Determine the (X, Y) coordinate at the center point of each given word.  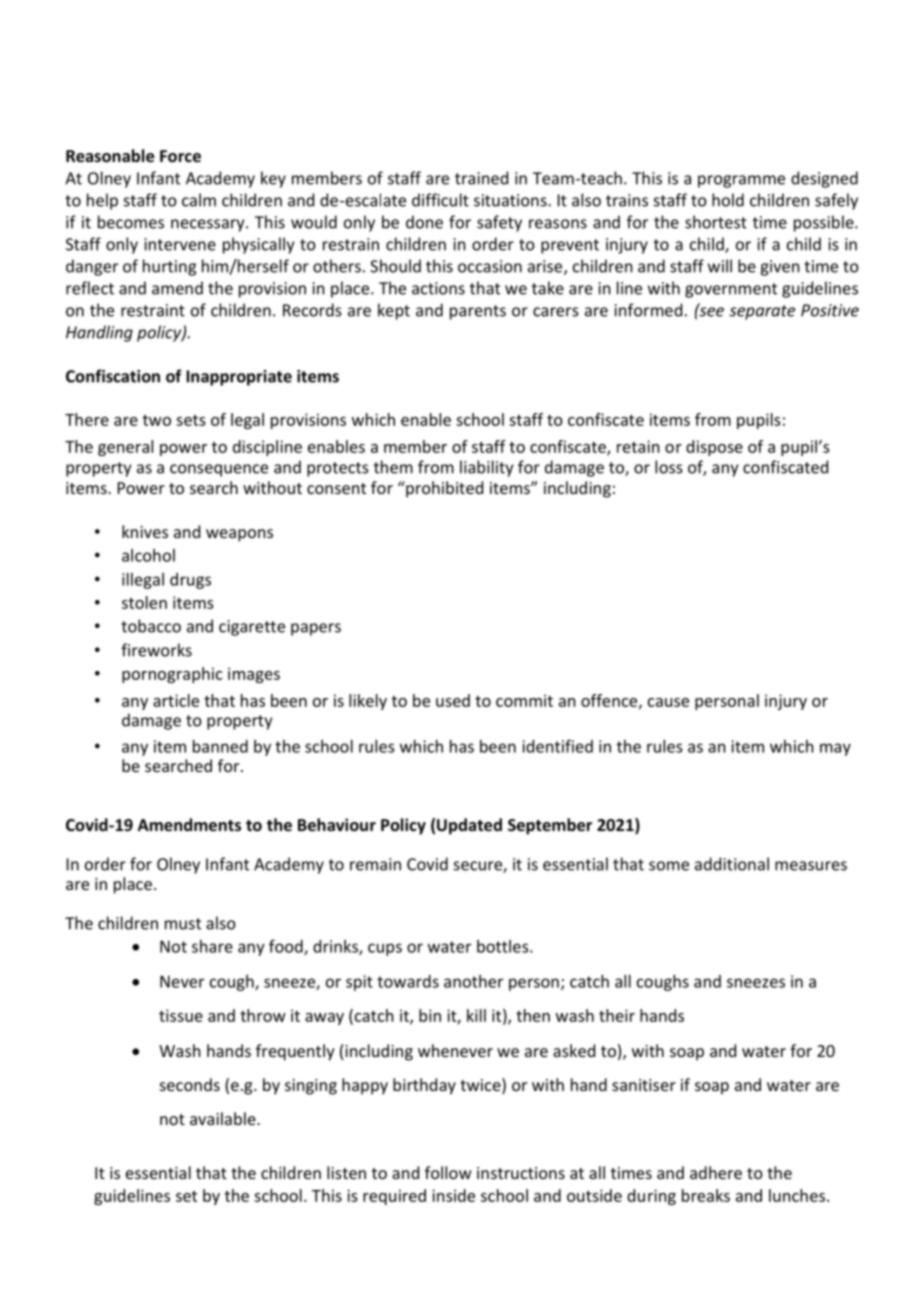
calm (199, 200)
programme (741, 181)
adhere (716, 1172)
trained (481, 178)
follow (448, 1172)
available (224, 1118)
